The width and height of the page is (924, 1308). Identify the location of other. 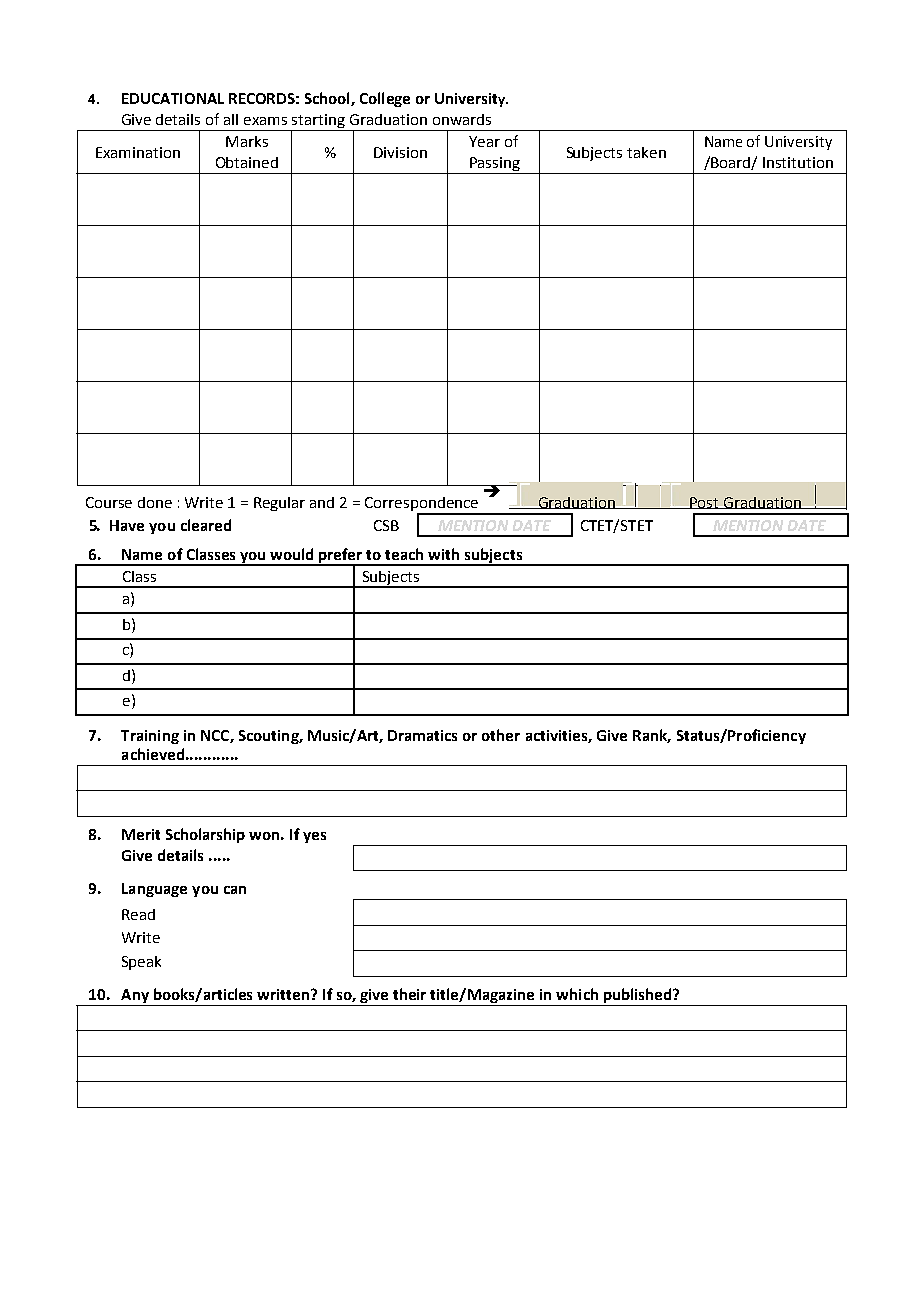
(501, 735).
